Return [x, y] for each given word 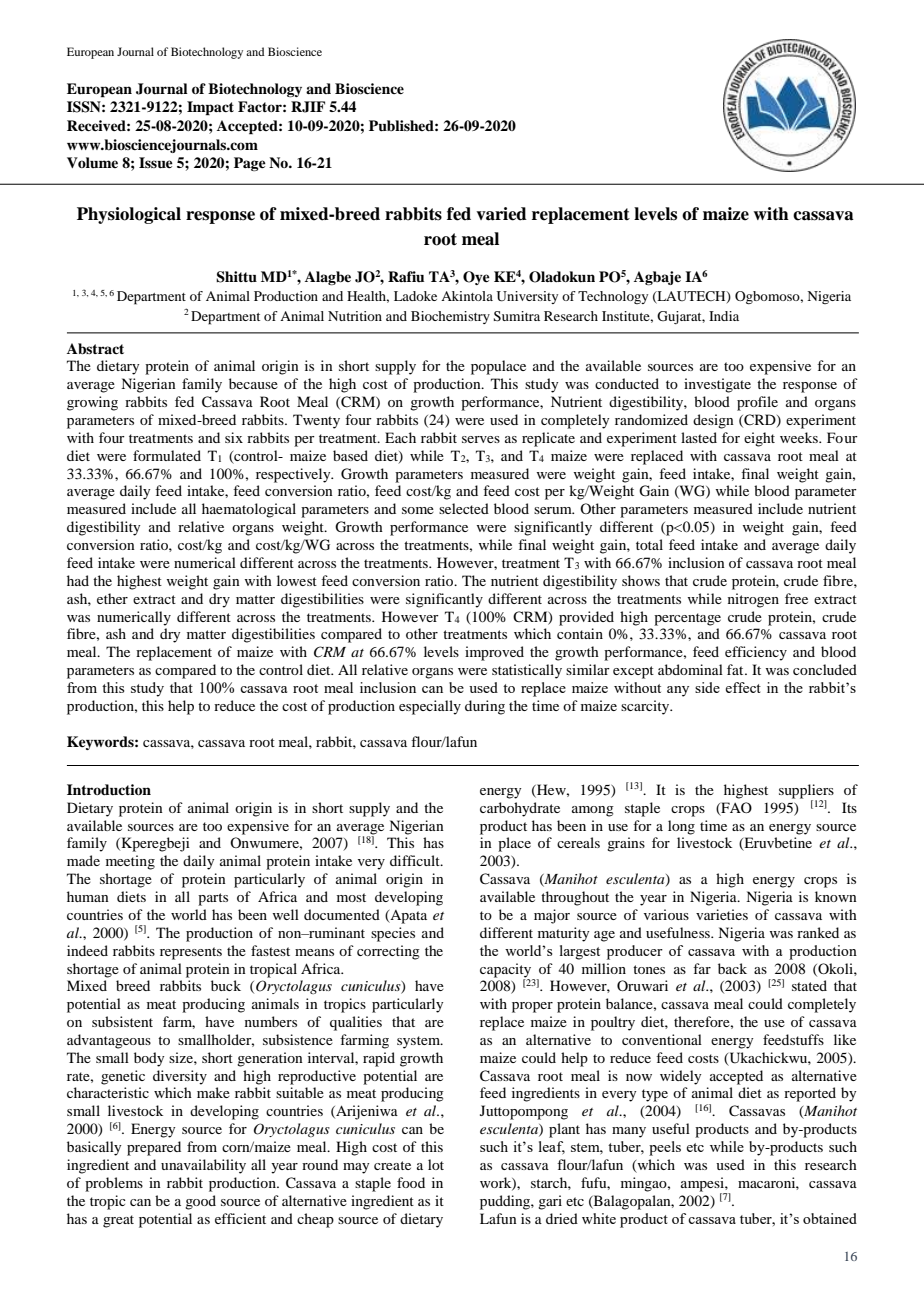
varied [501, 214]
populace [498, 367]
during [485, 707]
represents [191, 953]
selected [464, 508]
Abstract [95, 349]
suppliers [806, 792]
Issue [156, 163]
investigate [717, 385]
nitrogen [753, 600]
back [732, 968]
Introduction [109, 789]
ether [112, 598]
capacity [505, 970]
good [200, 1202]
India [724, 316]
